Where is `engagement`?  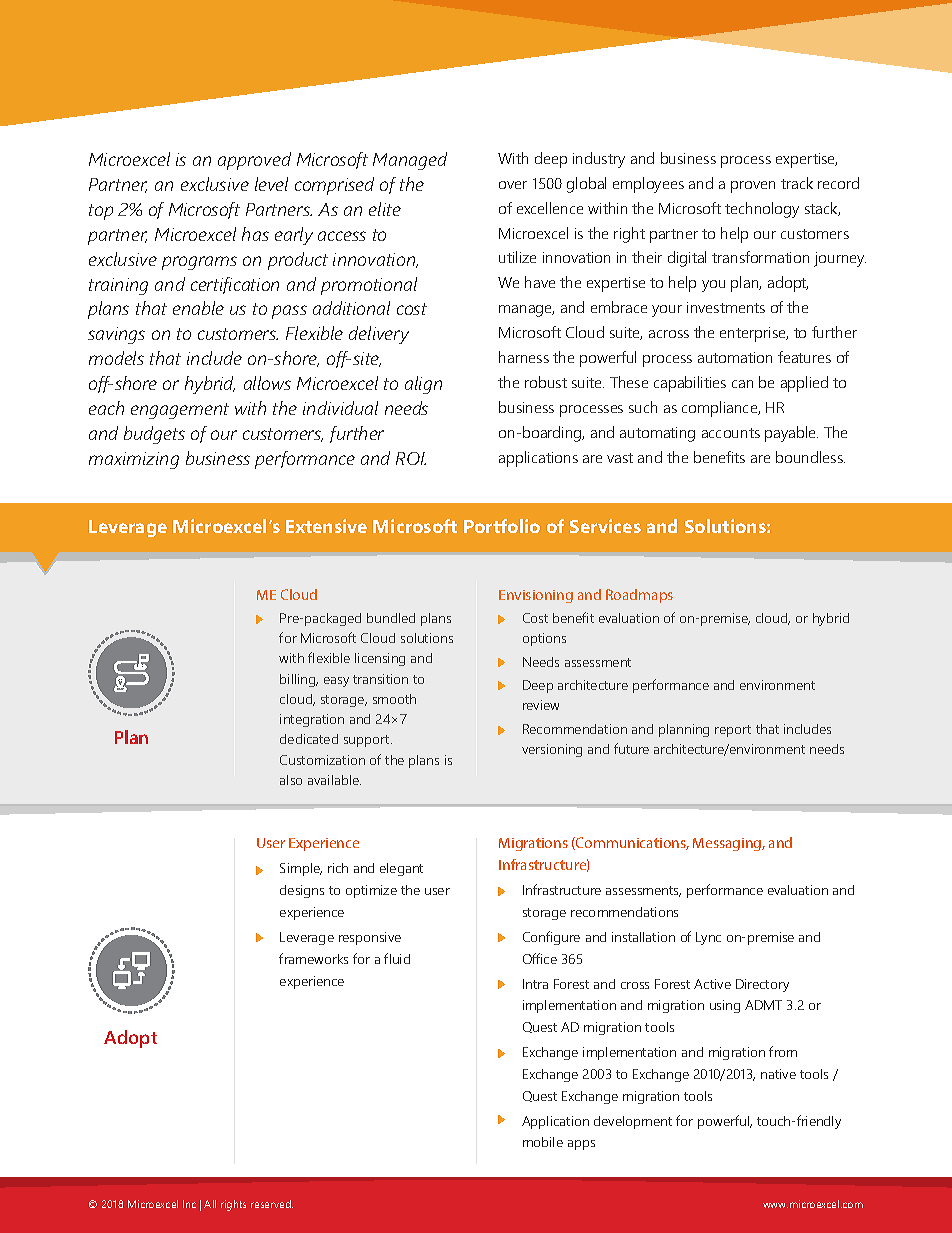 engagement is located at coordinates (180, 411).
